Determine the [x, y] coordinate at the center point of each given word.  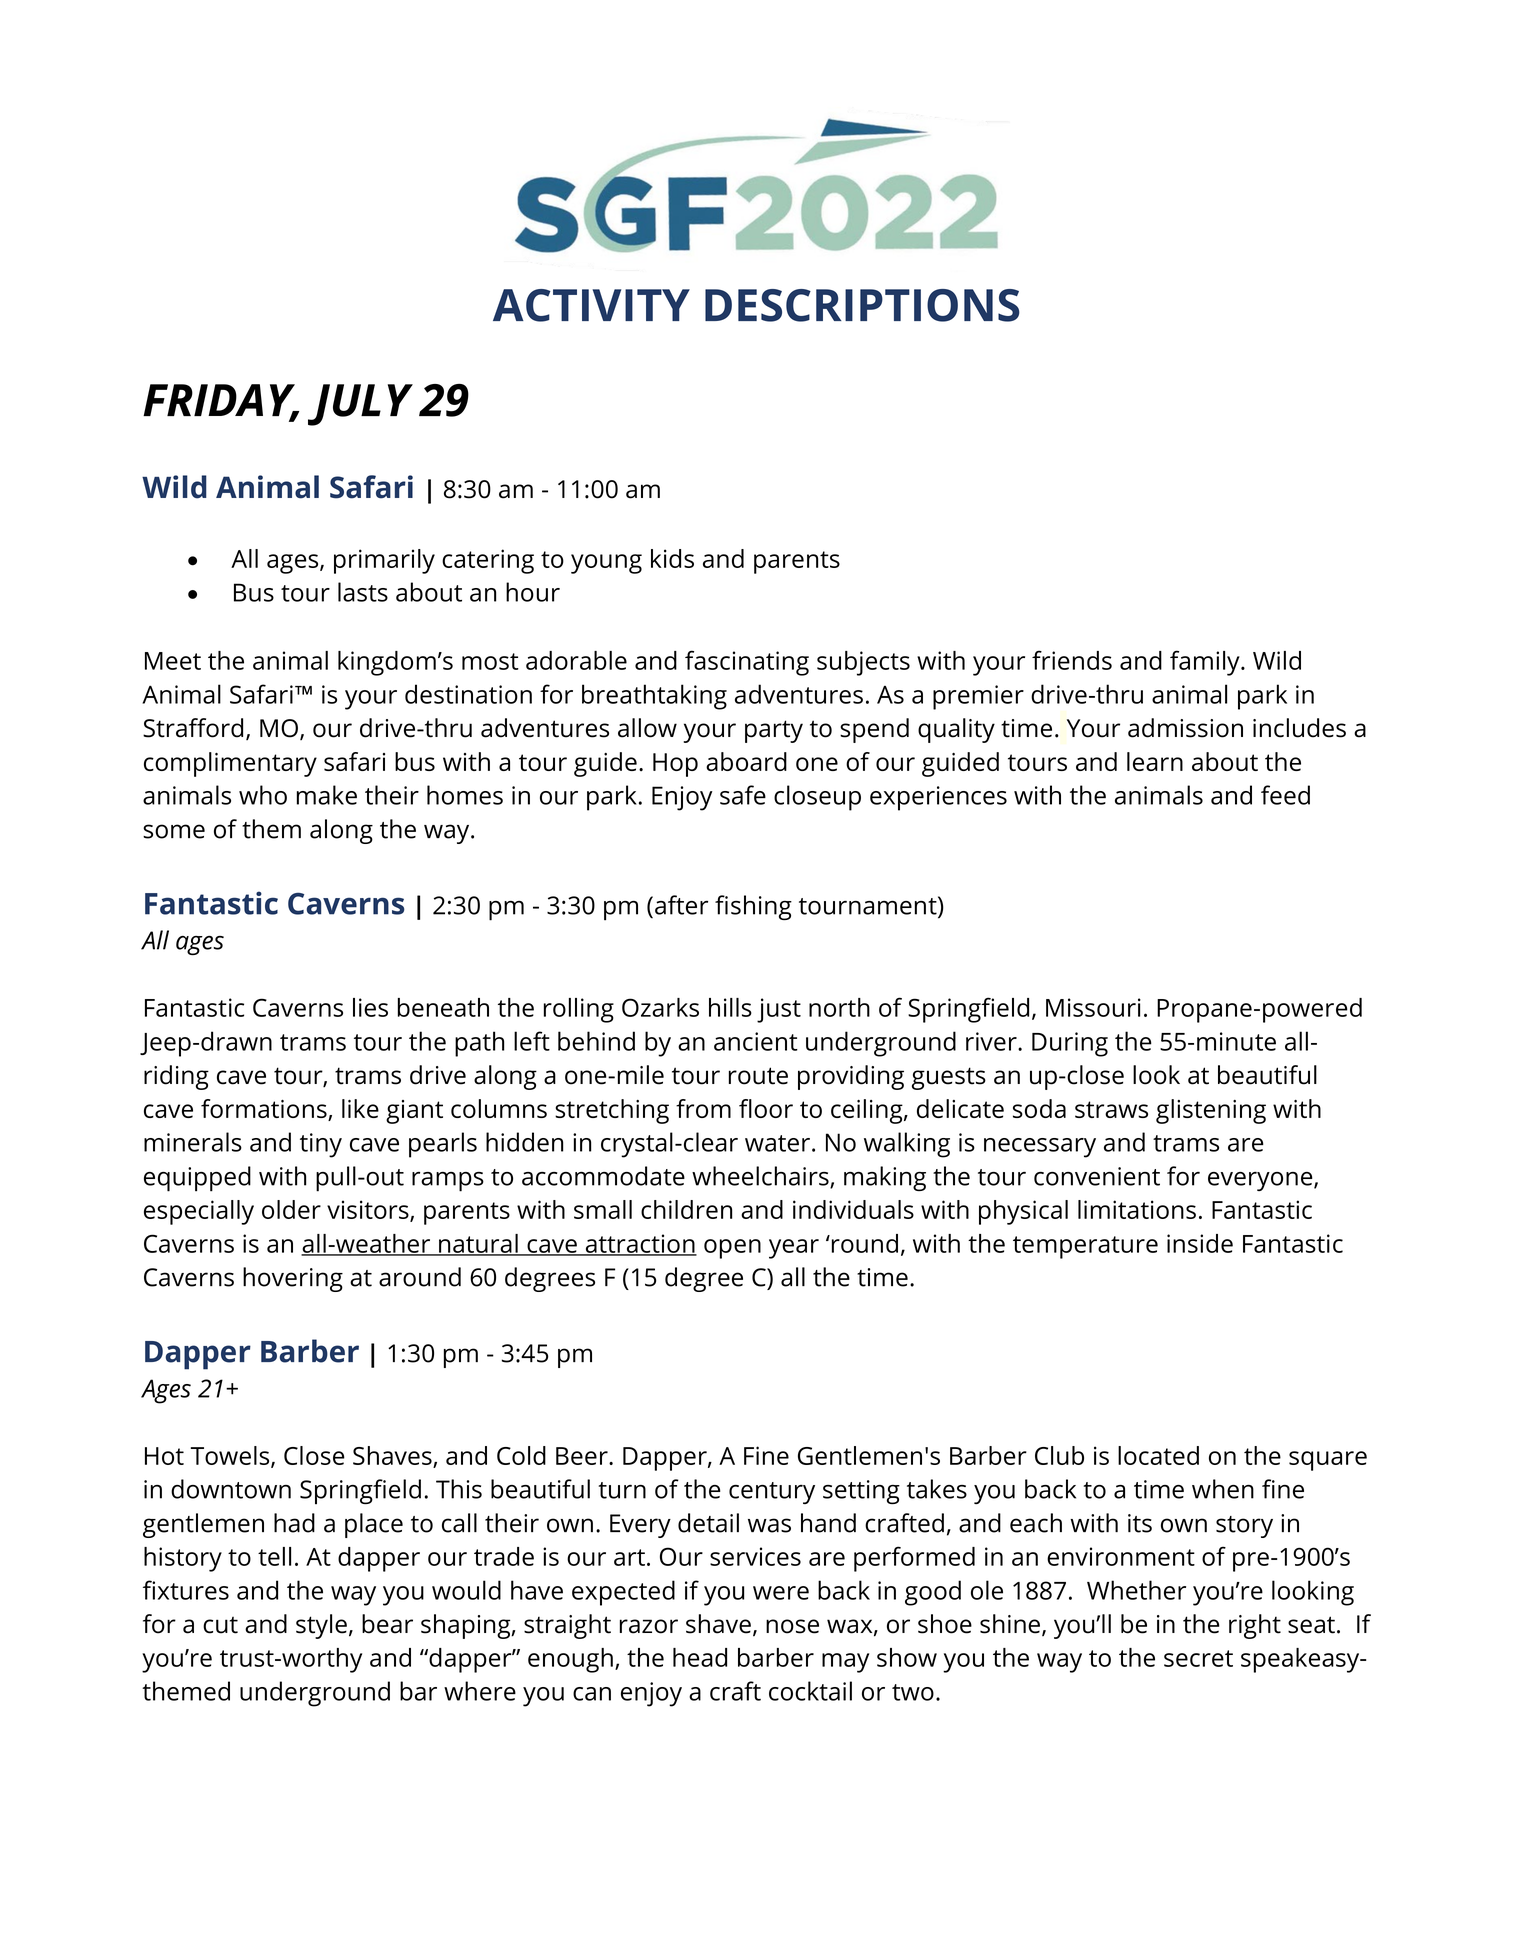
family [1206, 663]
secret [1198, 1658]
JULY [360, 405]
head [700, 1657]
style [321, 1626]
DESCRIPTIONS [862, 305]
